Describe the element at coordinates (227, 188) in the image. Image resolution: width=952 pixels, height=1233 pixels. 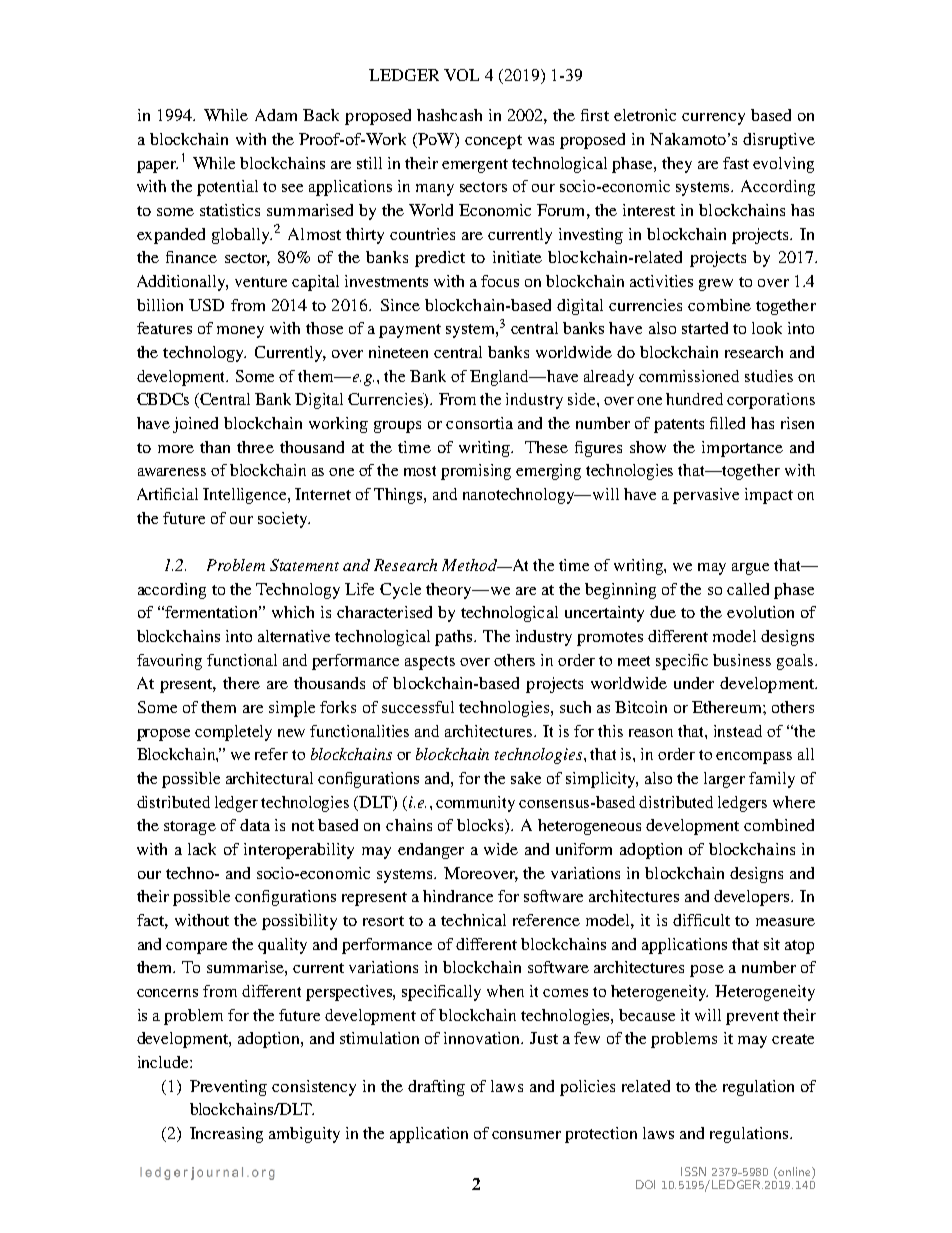
I see `potential` at that location.
